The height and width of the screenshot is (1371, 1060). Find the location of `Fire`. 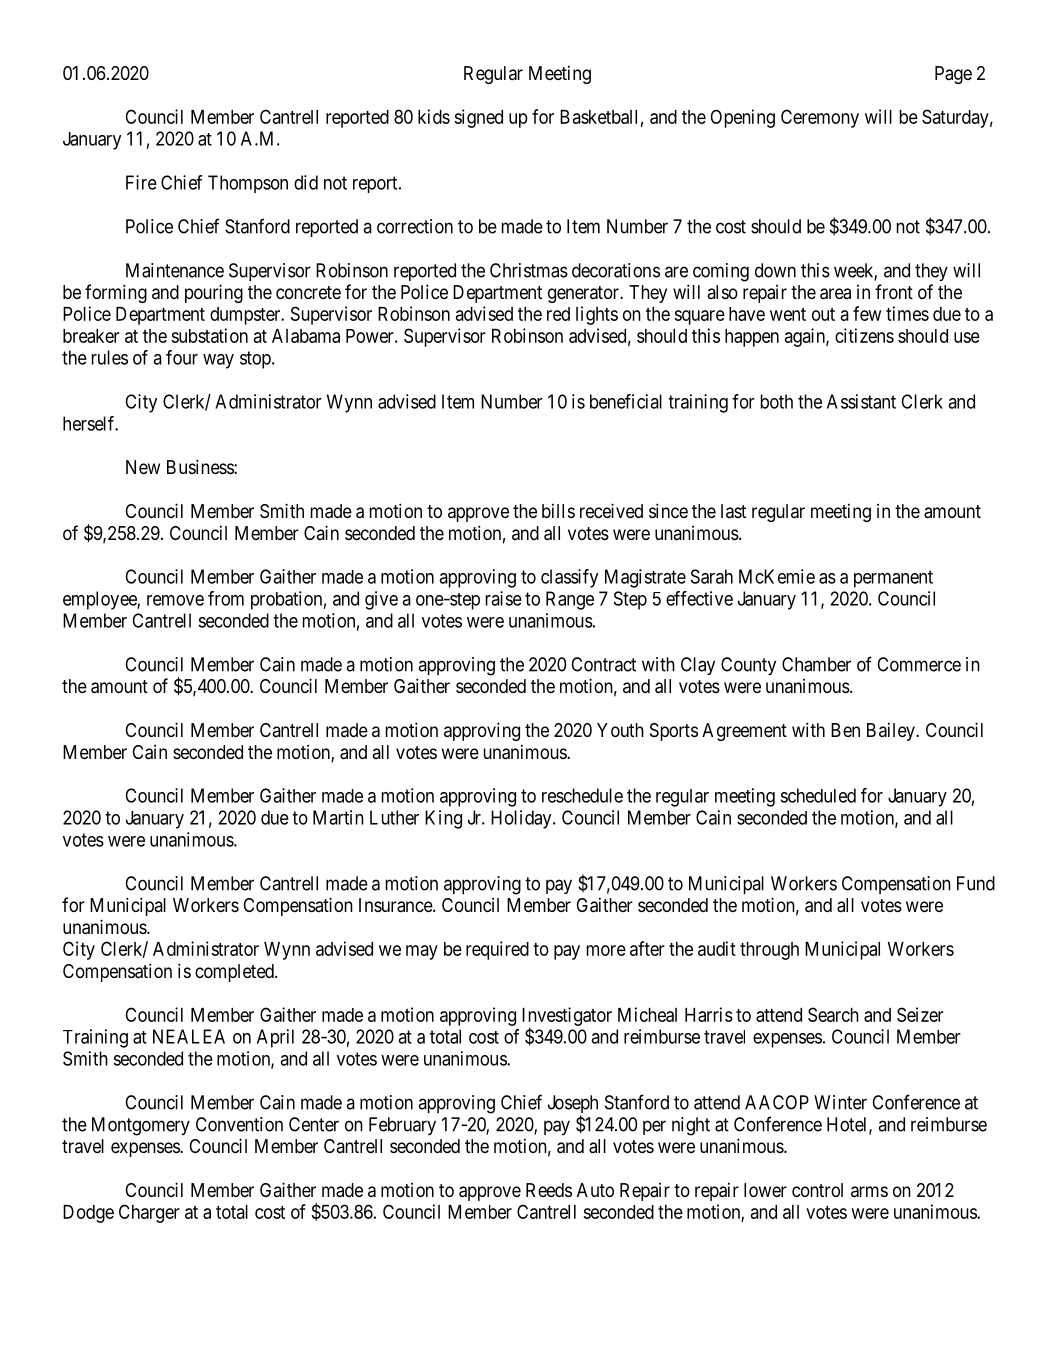

Fire is located at coordinates (141, 182).
